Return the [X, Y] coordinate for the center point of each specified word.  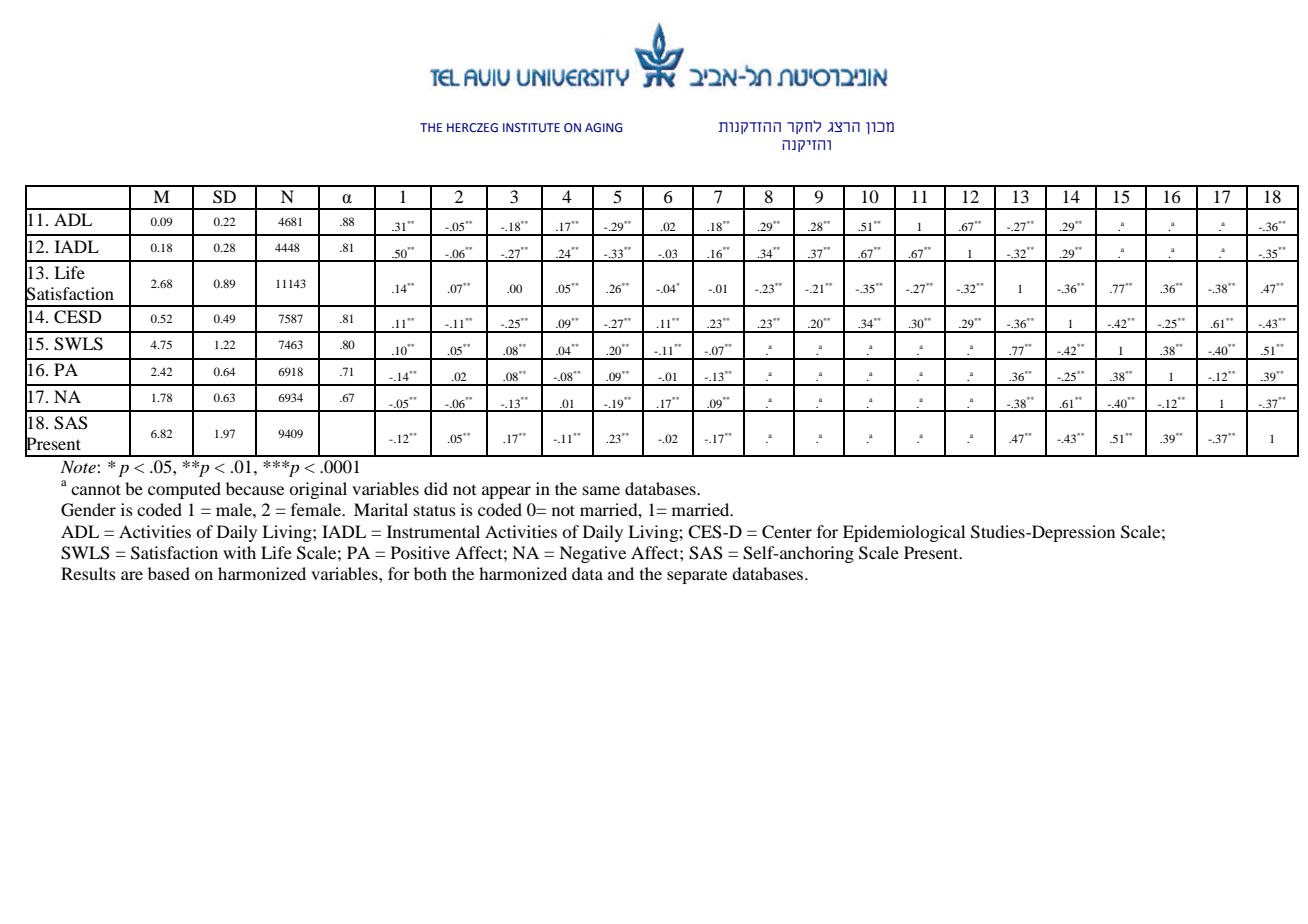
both [430, 573]
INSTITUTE [531, 127]
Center [787, 532]
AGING [604, 127]
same [601, 490]
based [169, 573]
